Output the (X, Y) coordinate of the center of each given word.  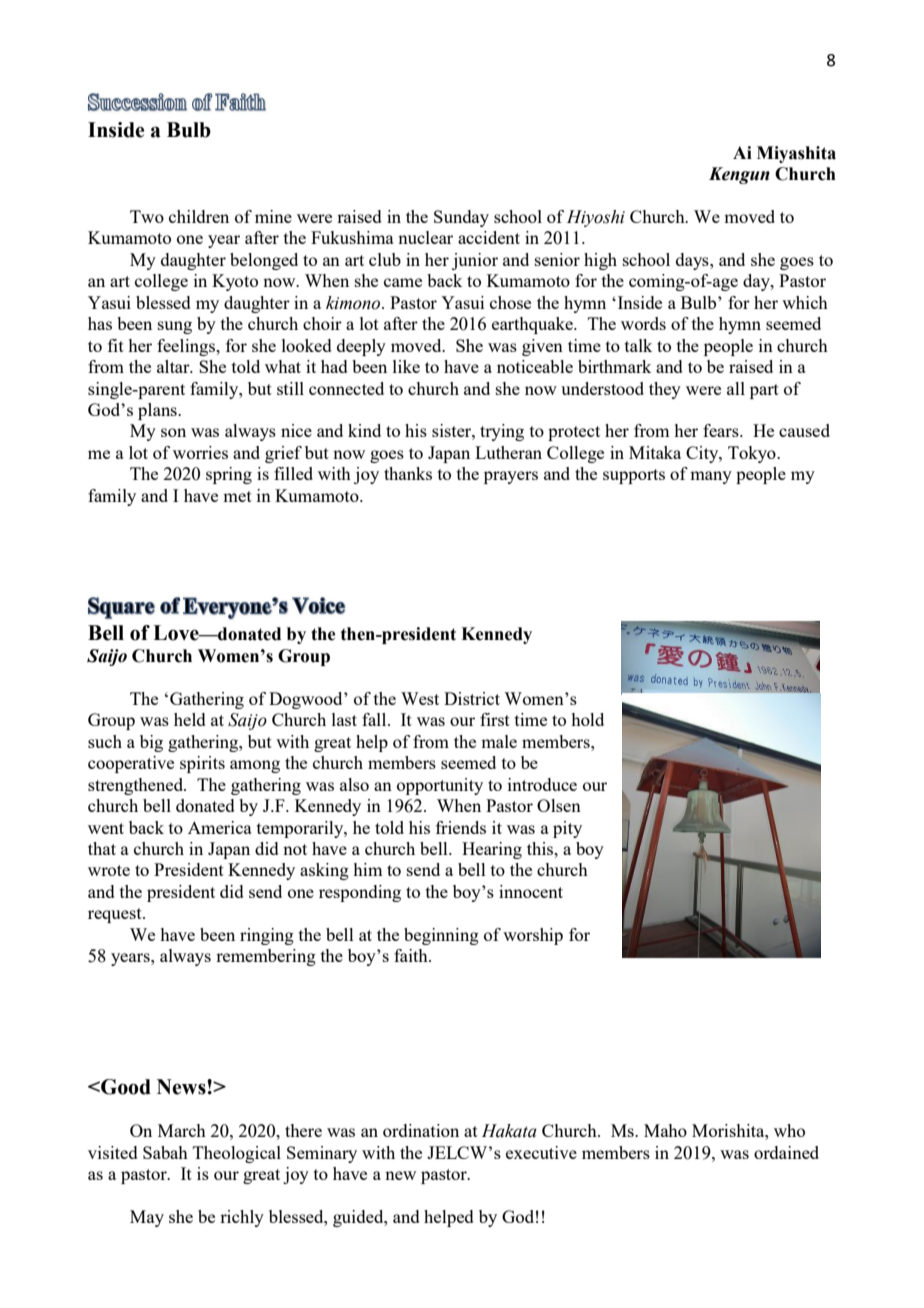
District (472, 698)
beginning (441, 936)
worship (533, 936)
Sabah (165, 1152)
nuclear (425, 237)
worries (200, 452)
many (711, 477)
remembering (266, 957)
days (693, 261)
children (199, 216)
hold (587, 719)
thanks (408, 473)
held (190, 719)
